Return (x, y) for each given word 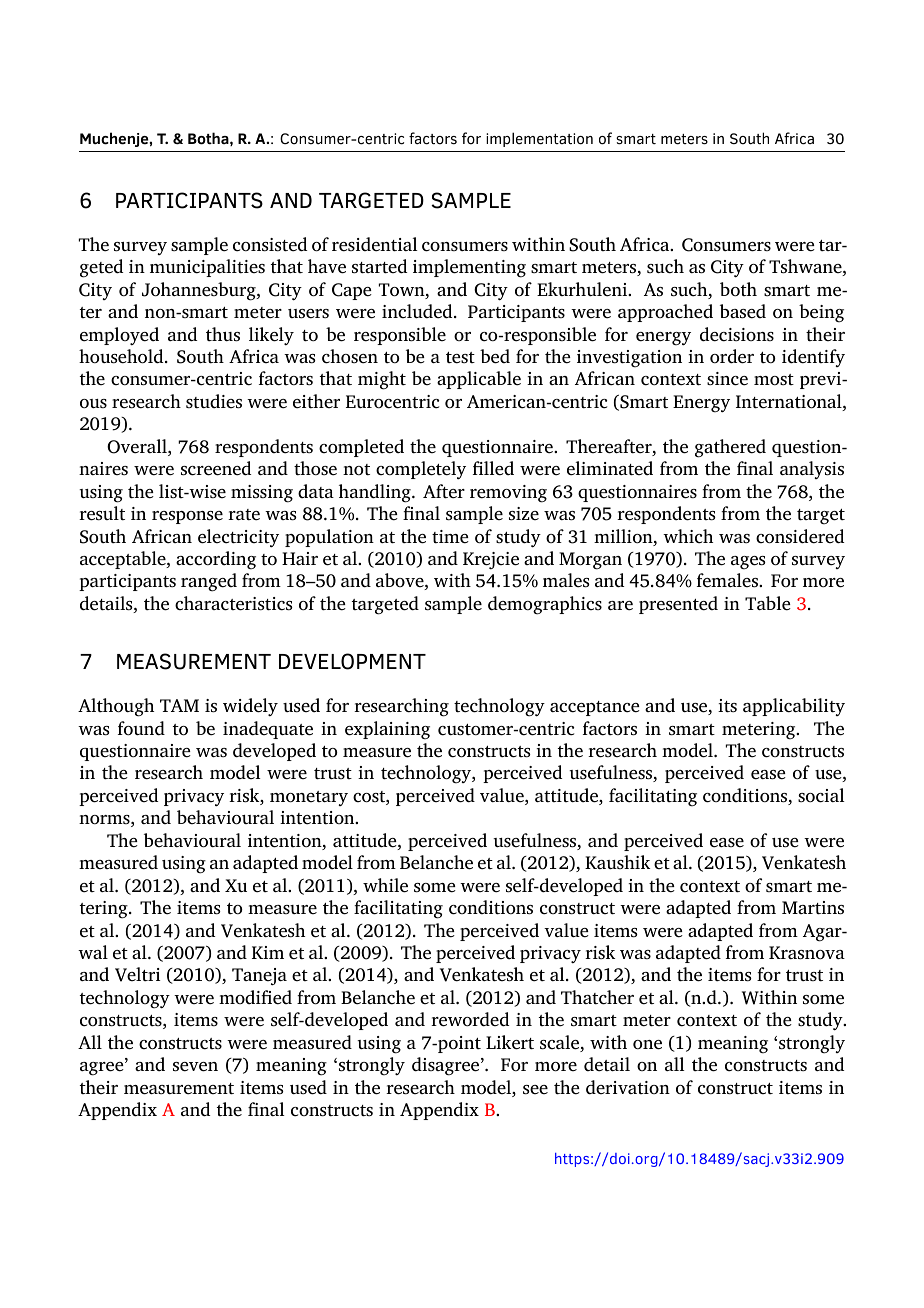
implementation (539, 139)
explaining (387, 730)
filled (493, 468)
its (727, 706)
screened (216, 468)
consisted (270, 244)
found (141, 728)
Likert (510, 1042)
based (743, 311)
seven (195, 1067)
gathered (730, 448)
